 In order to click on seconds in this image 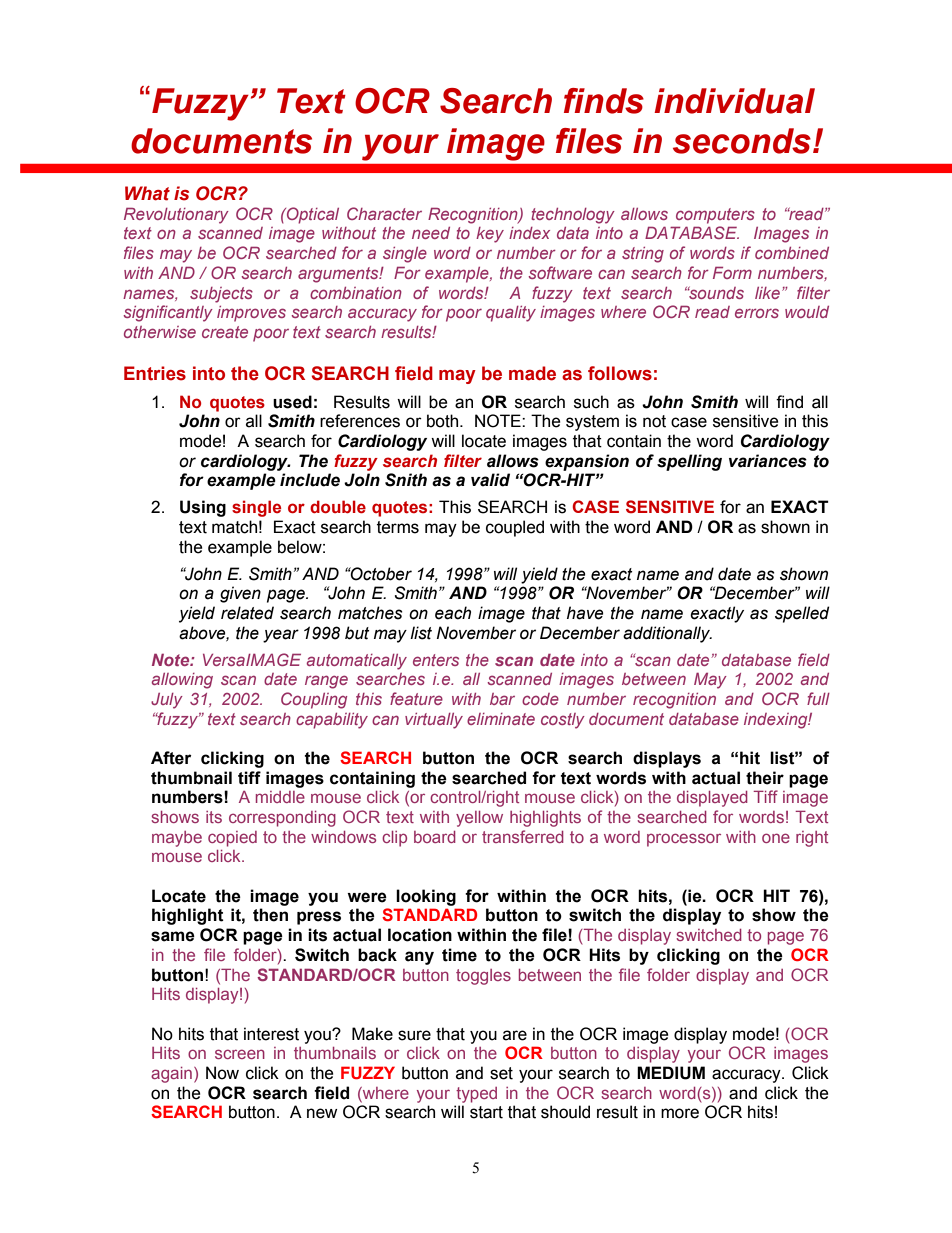, I will do `click(742, 141)`.
